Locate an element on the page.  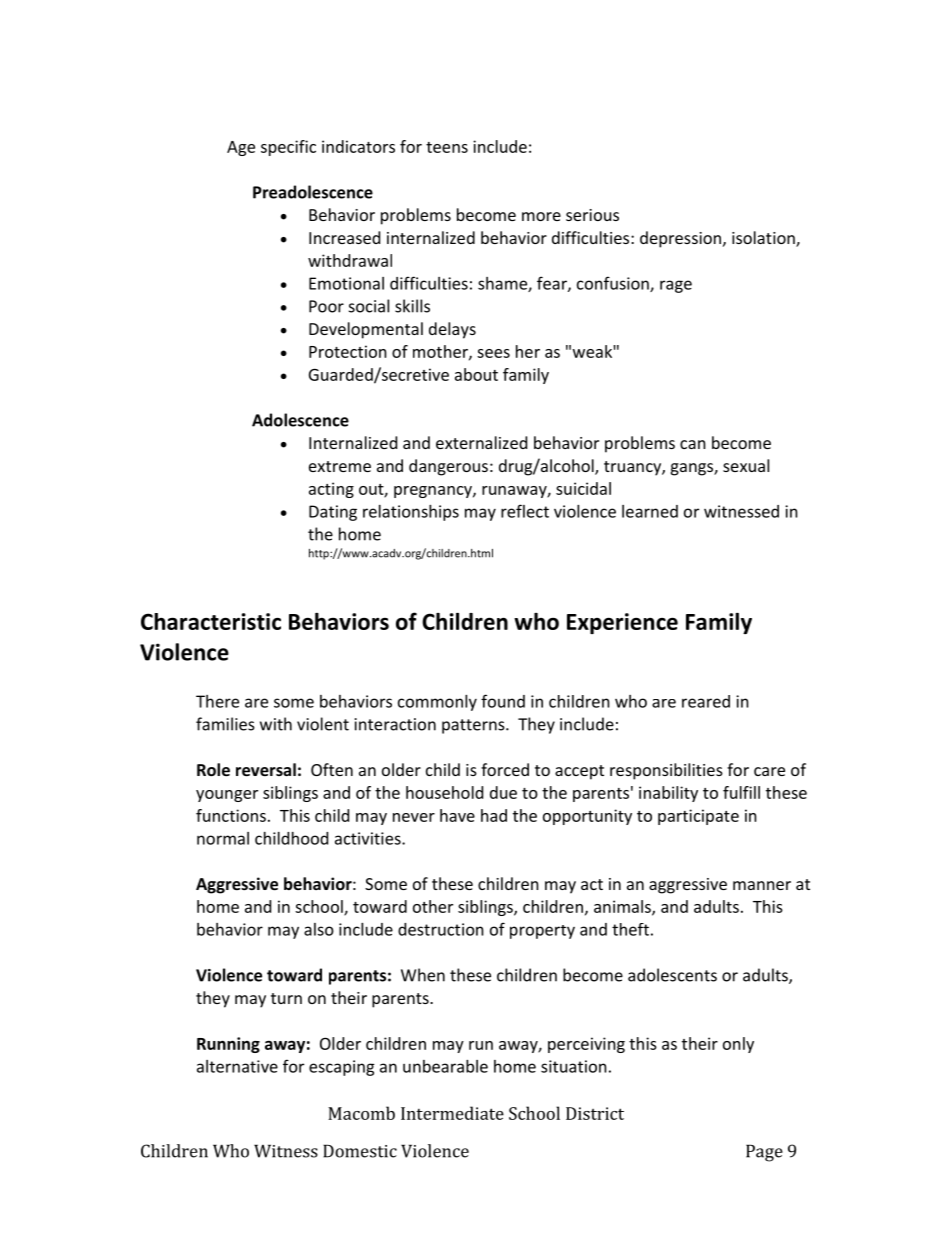
had is located at coordinates (494, 815).
